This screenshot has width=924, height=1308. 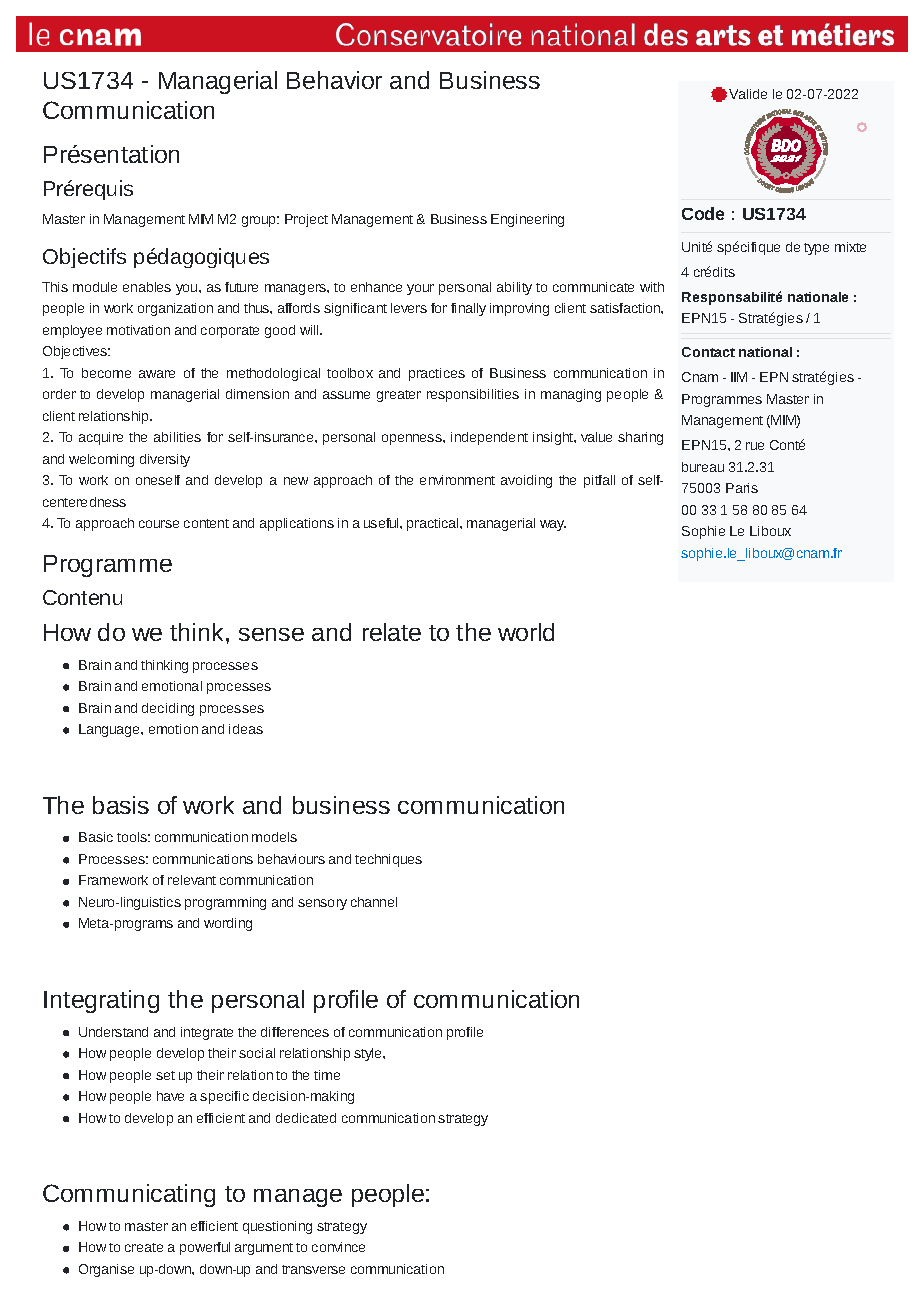 What do you see at coordinates (703, 213) in the screenshot?
I see `Code` at bounding box center [703, 213].
